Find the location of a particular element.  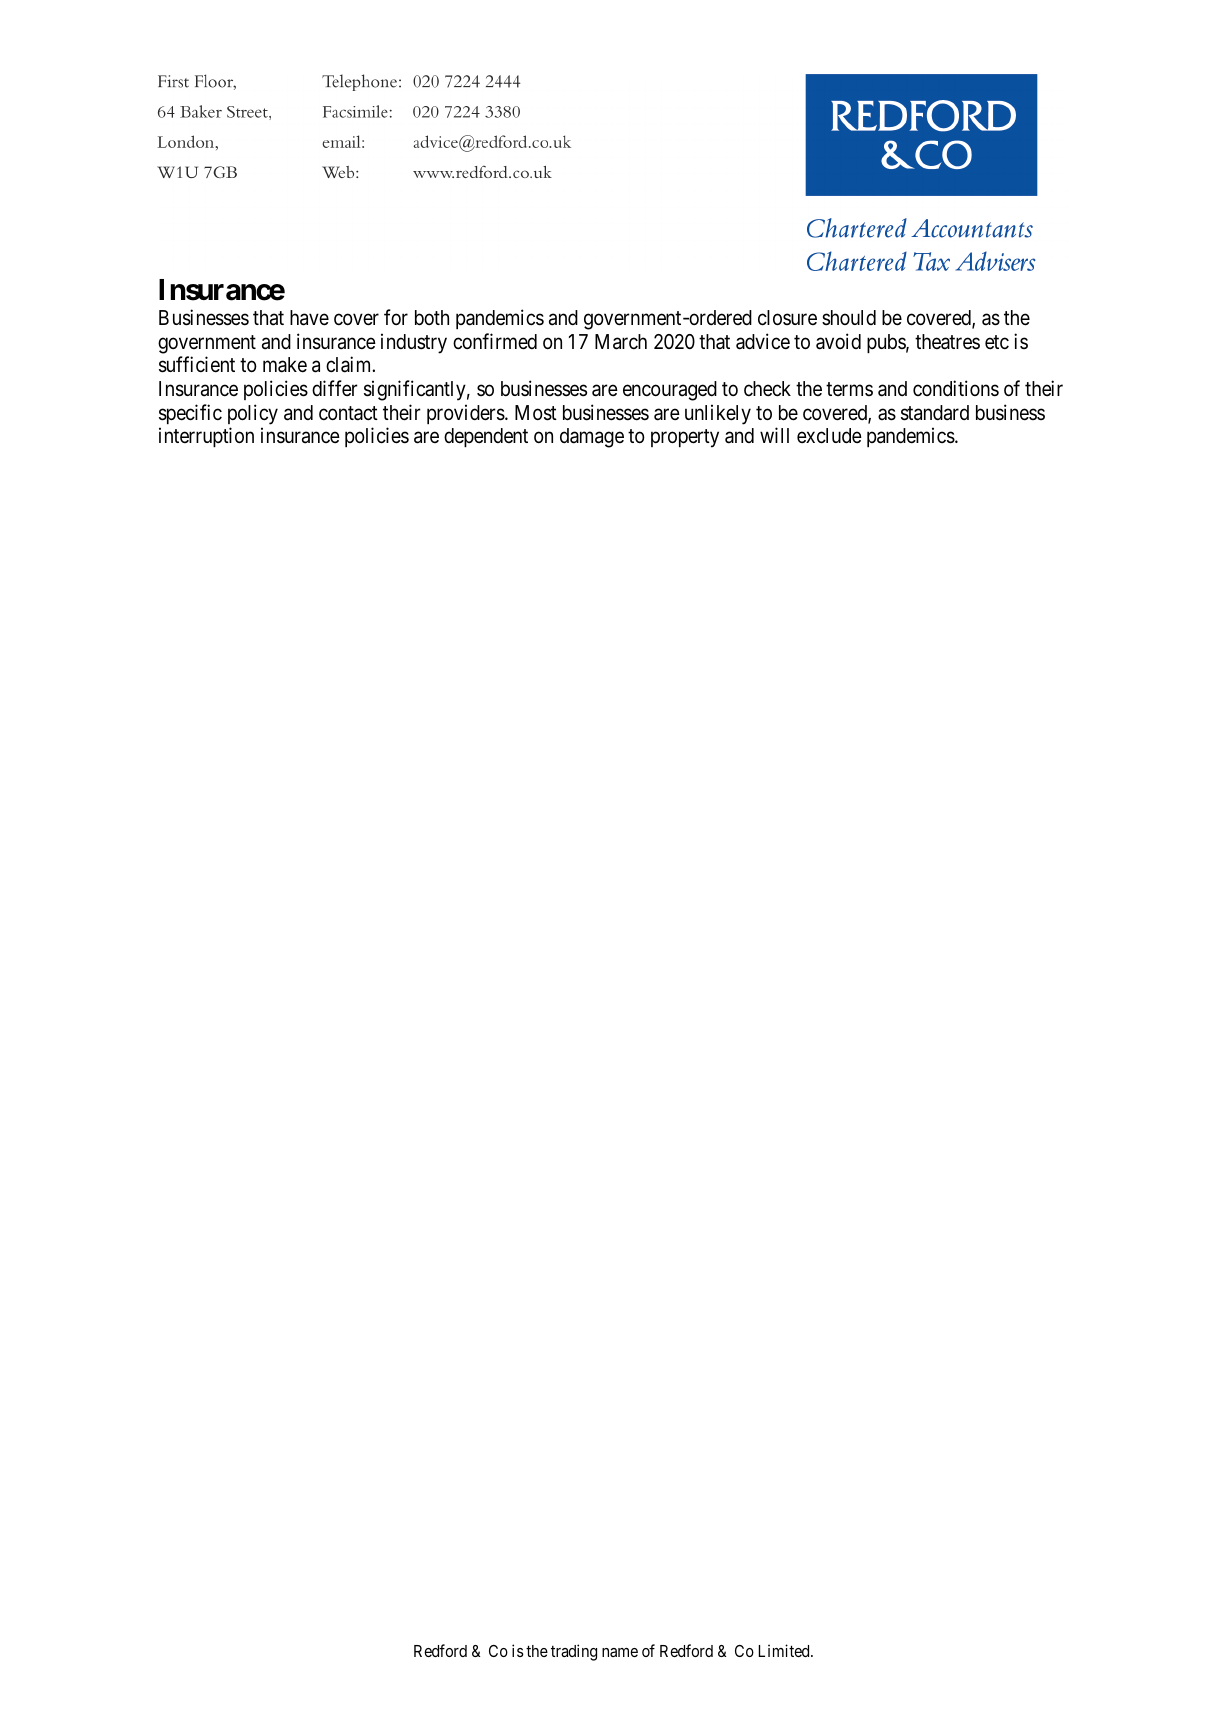

make is located at coordinates (285, 365).
